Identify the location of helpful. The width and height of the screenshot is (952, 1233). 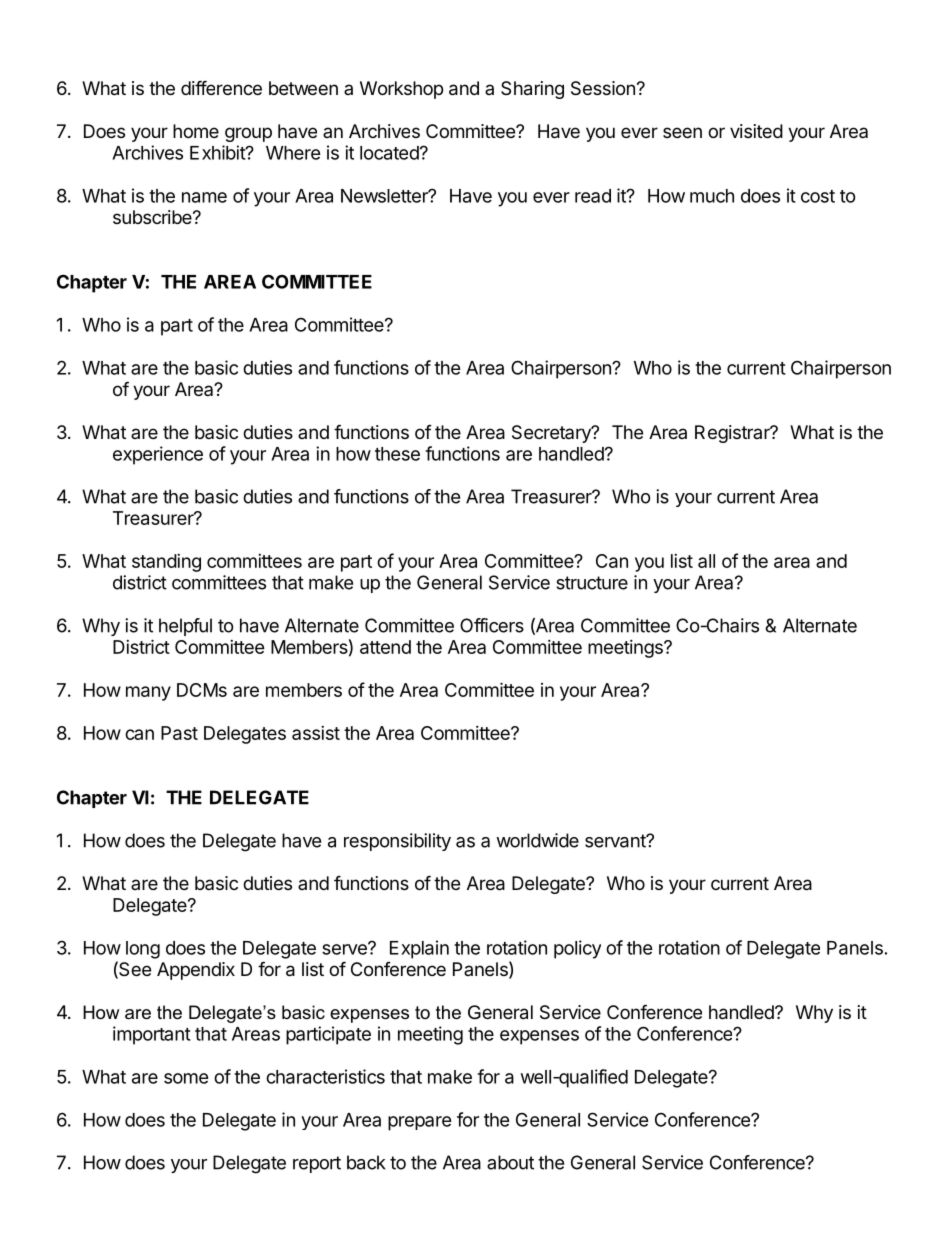
(185, 627).
